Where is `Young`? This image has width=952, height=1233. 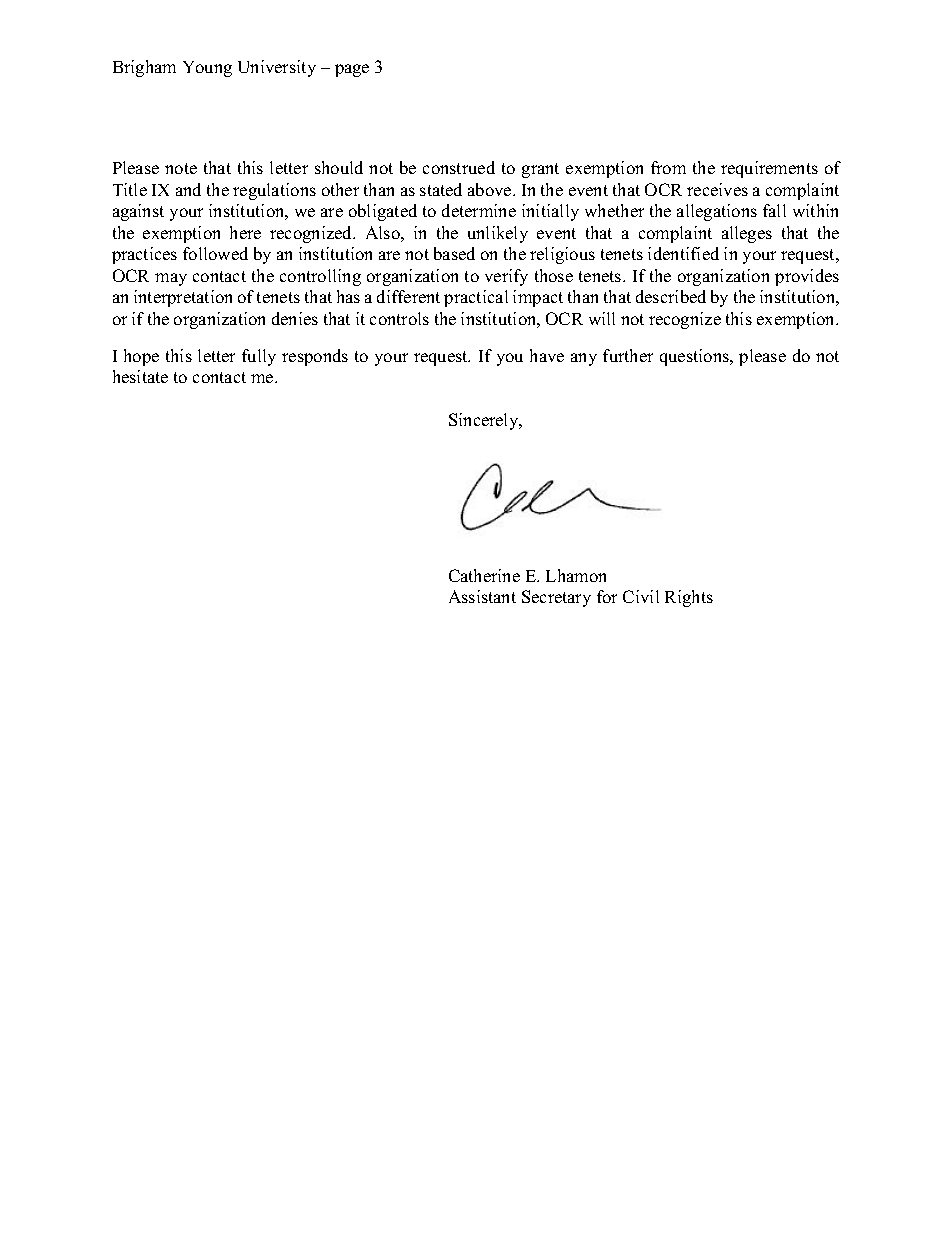 Young is located at coordinates (207, 69).
